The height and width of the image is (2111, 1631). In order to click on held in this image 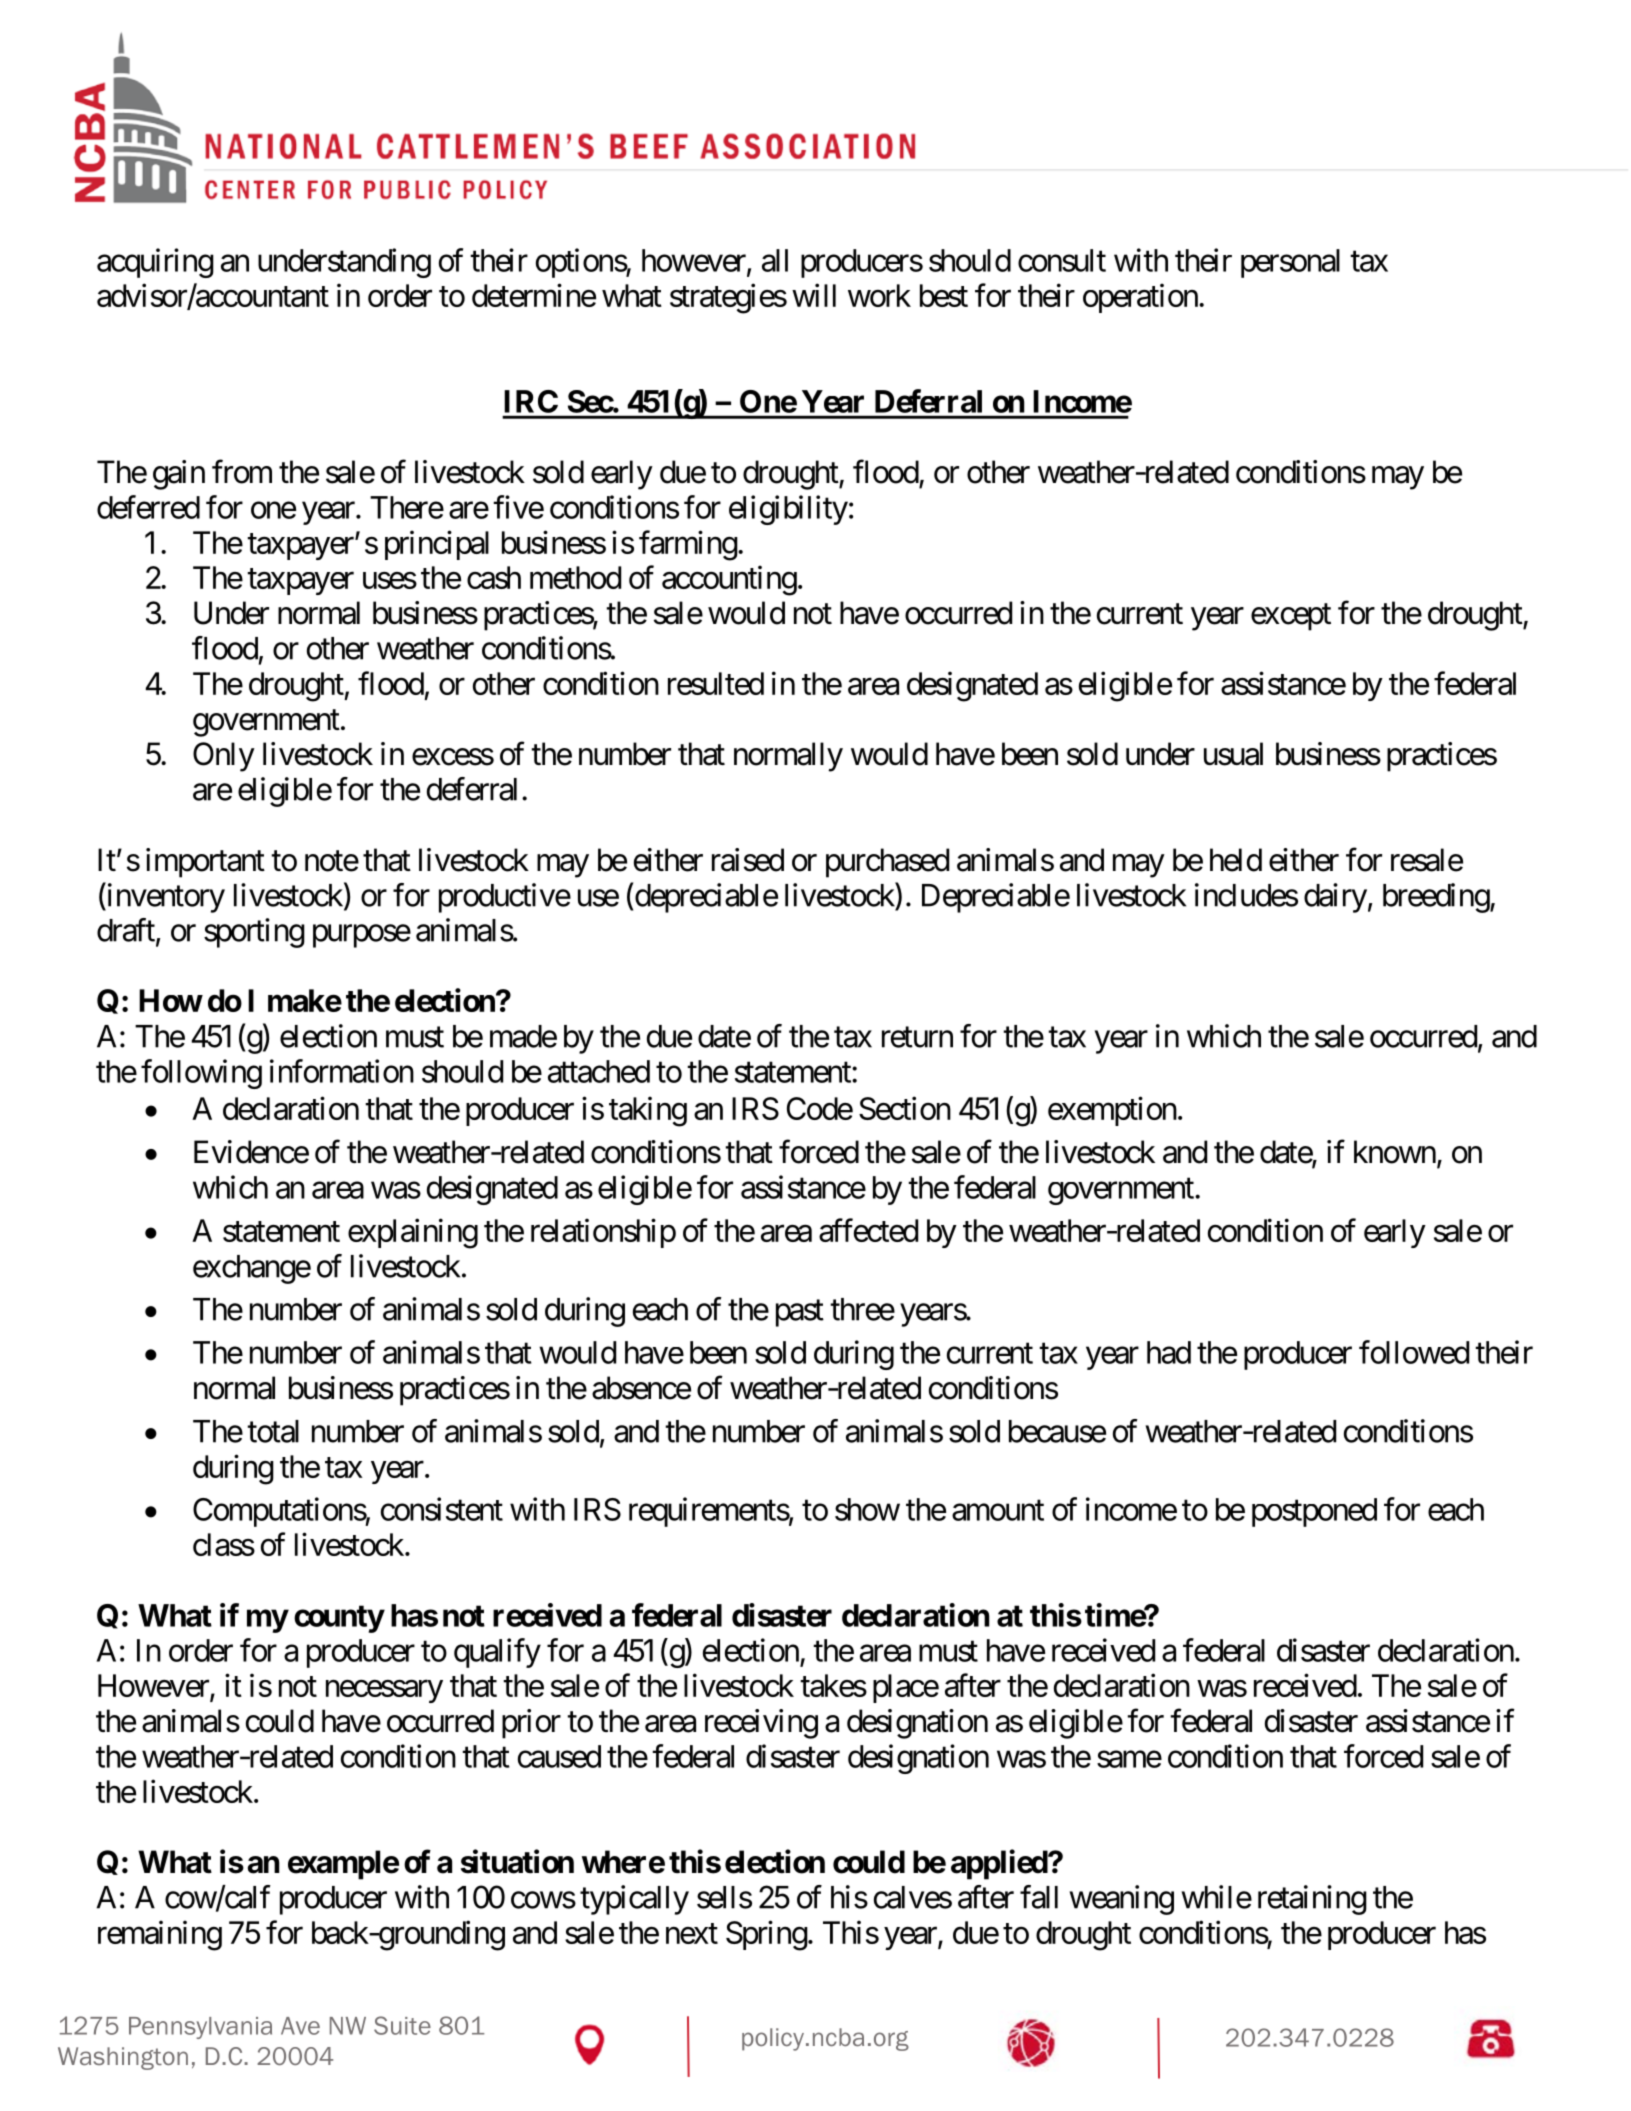, I will do `click(1236, 860)`.
